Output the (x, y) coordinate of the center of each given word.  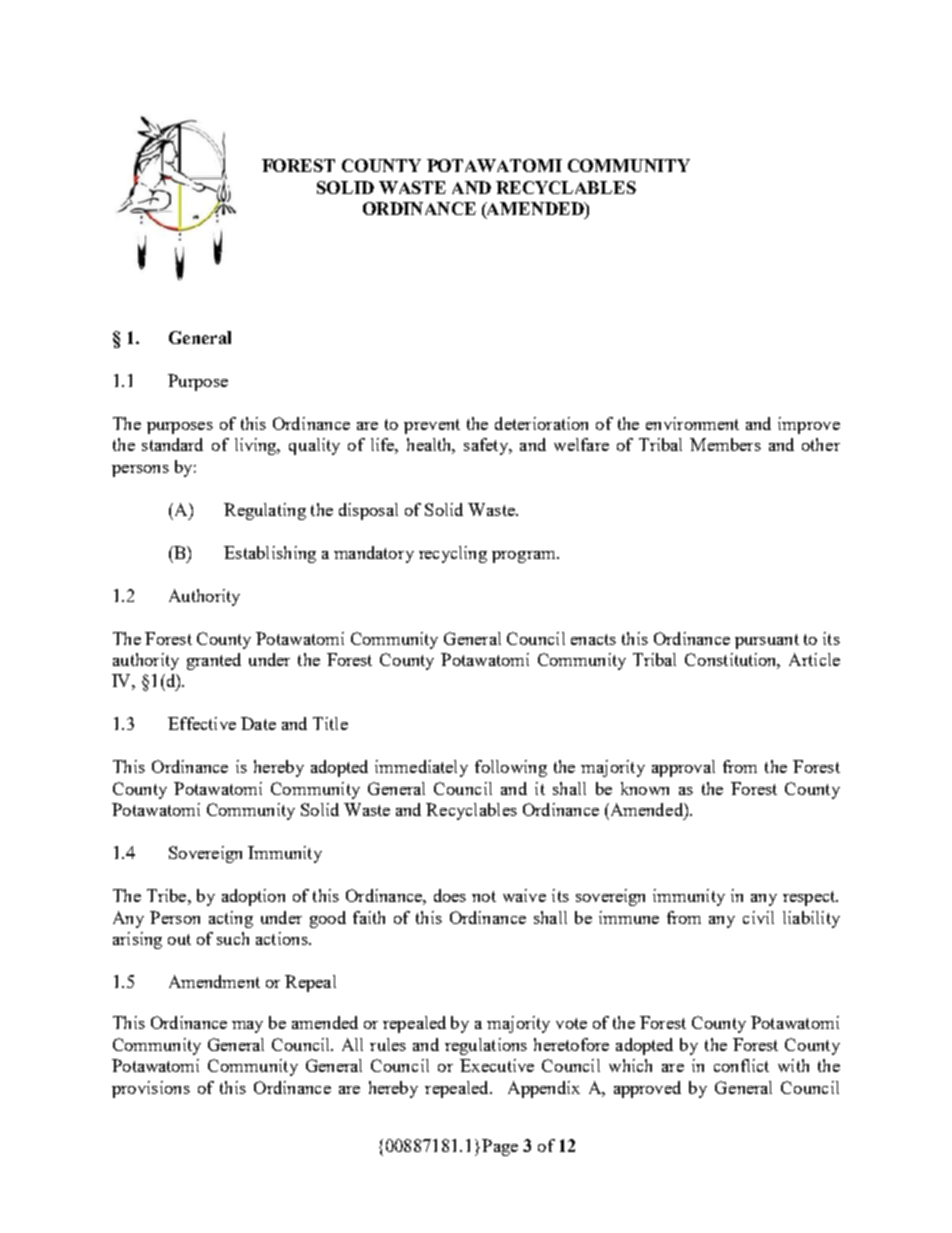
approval (683, 768)
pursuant (767, 641)
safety (487, 446)
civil (758, 917)
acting (231, 919)
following (511, 768)
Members (725, 444)
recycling (453, 554)
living (257, 446)
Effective (202, 723)
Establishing (270, 554)
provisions (151, 1089)
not (484, 896)
